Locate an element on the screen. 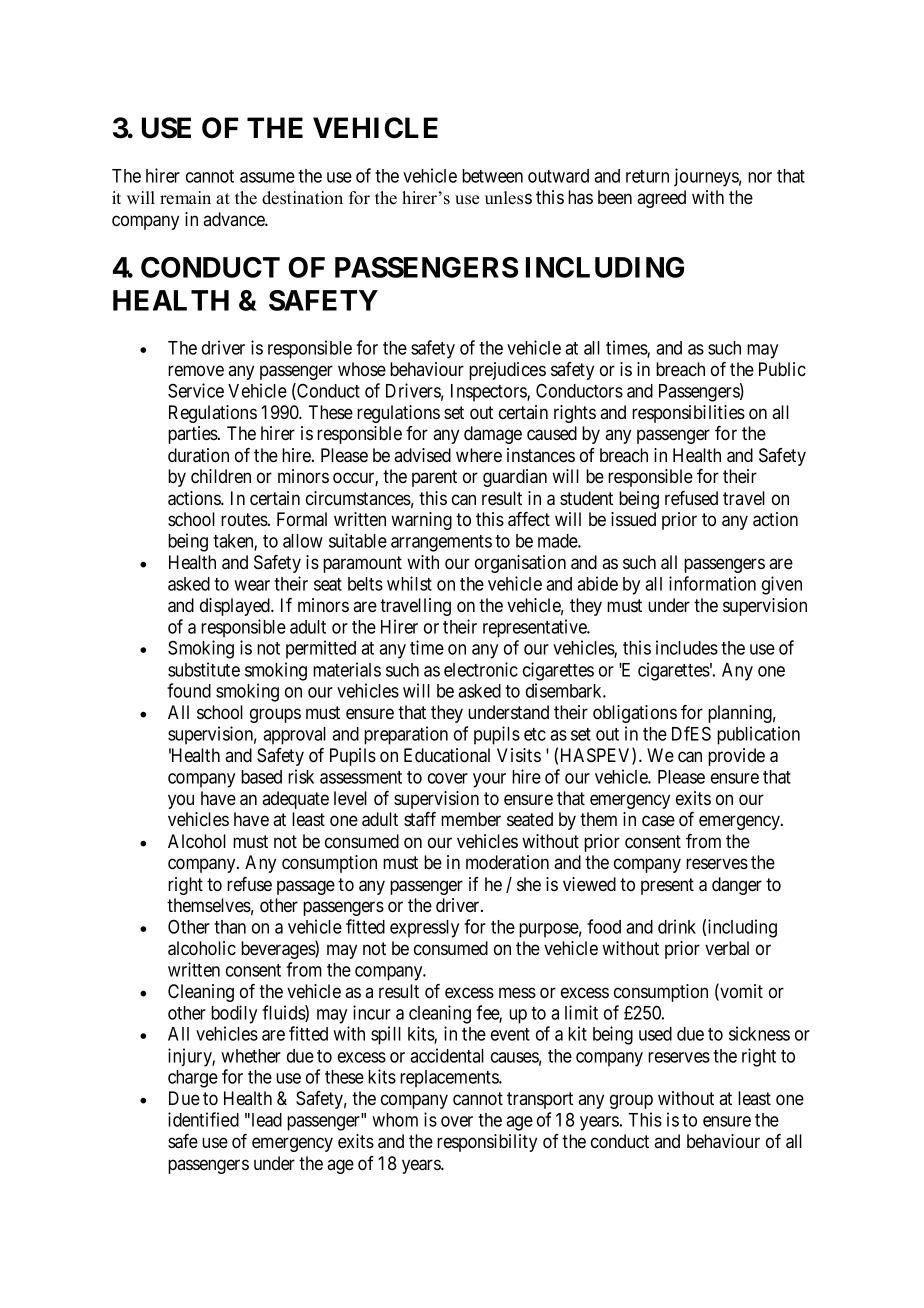 The height and width of the screenshot is (1308, 924). moderation is located at coordinates (507, 862).
